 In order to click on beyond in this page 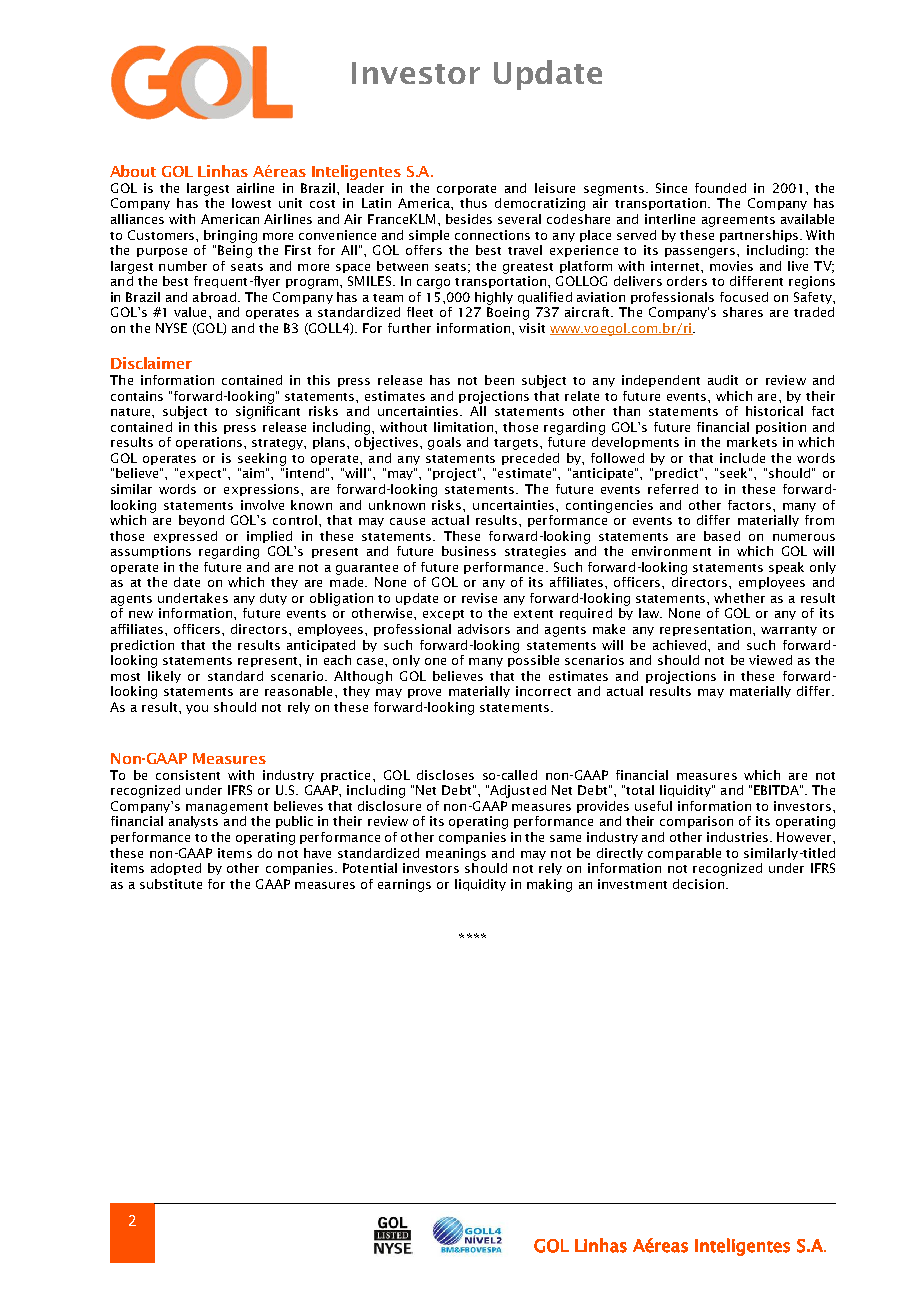, I will do `click(201, 521)`.
